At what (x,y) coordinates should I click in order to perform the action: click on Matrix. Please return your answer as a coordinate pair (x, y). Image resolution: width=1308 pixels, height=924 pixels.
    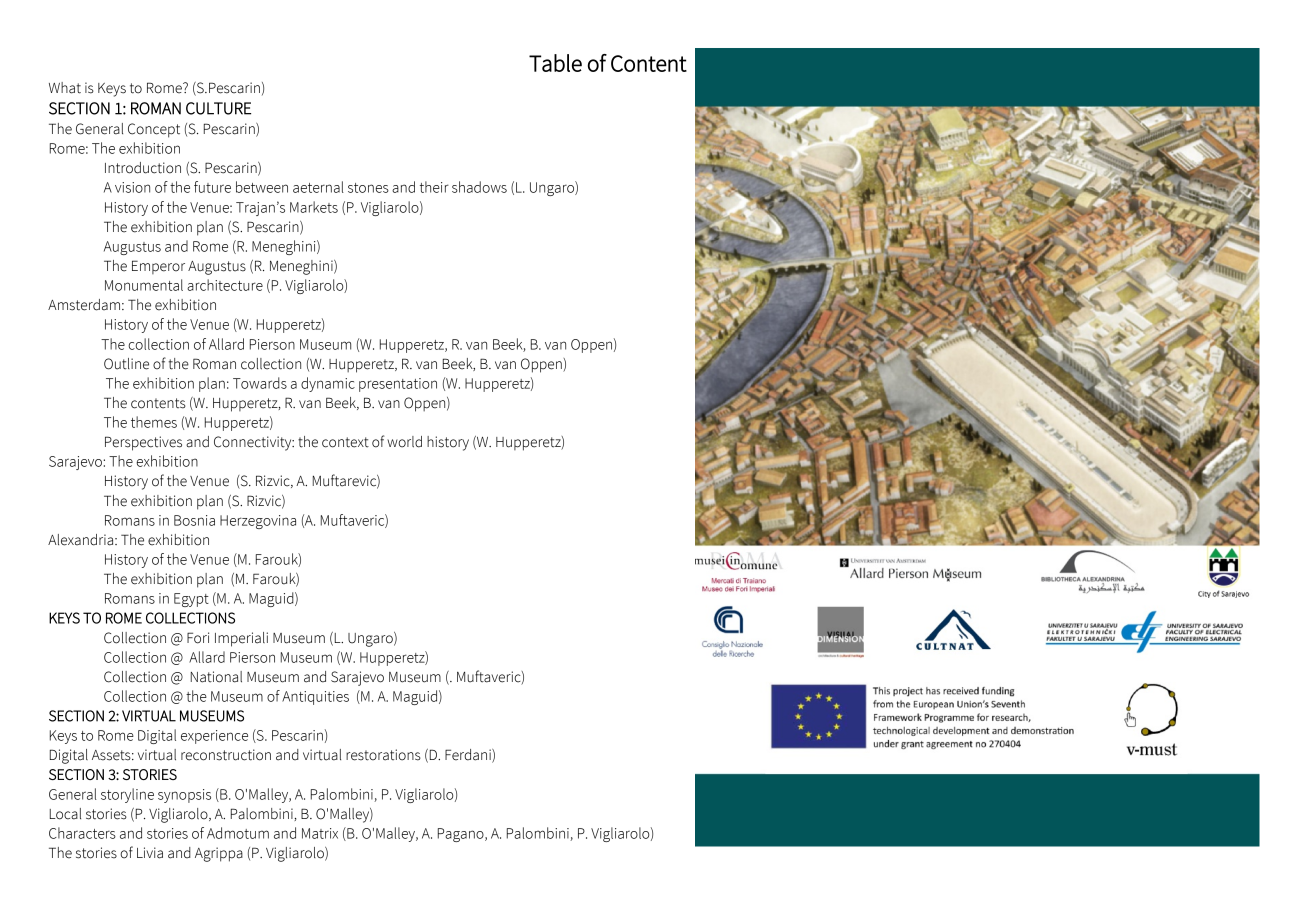
    Looking at the image, I should click on (320, 833).
